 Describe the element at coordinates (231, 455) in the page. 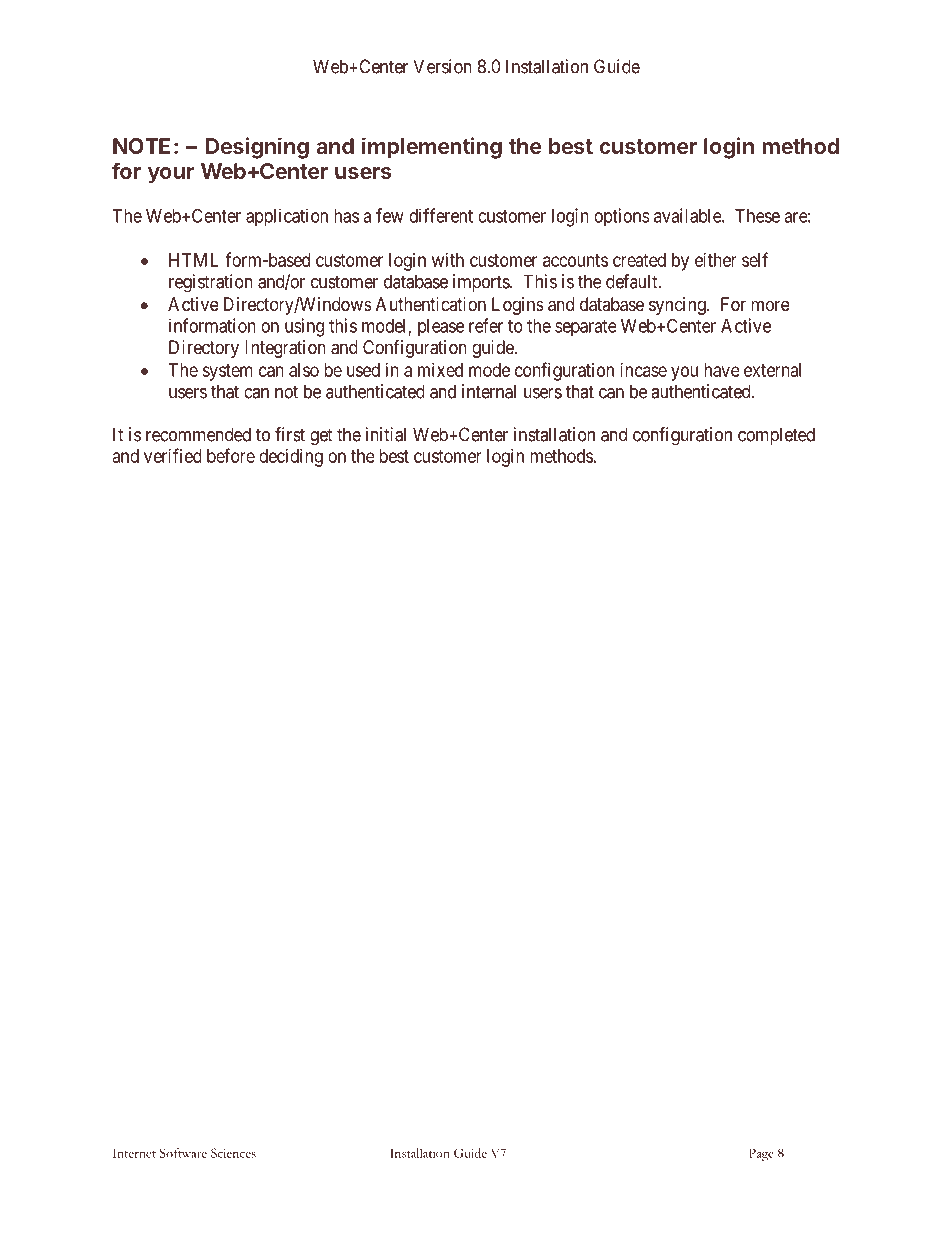

I see `before` at that location.
